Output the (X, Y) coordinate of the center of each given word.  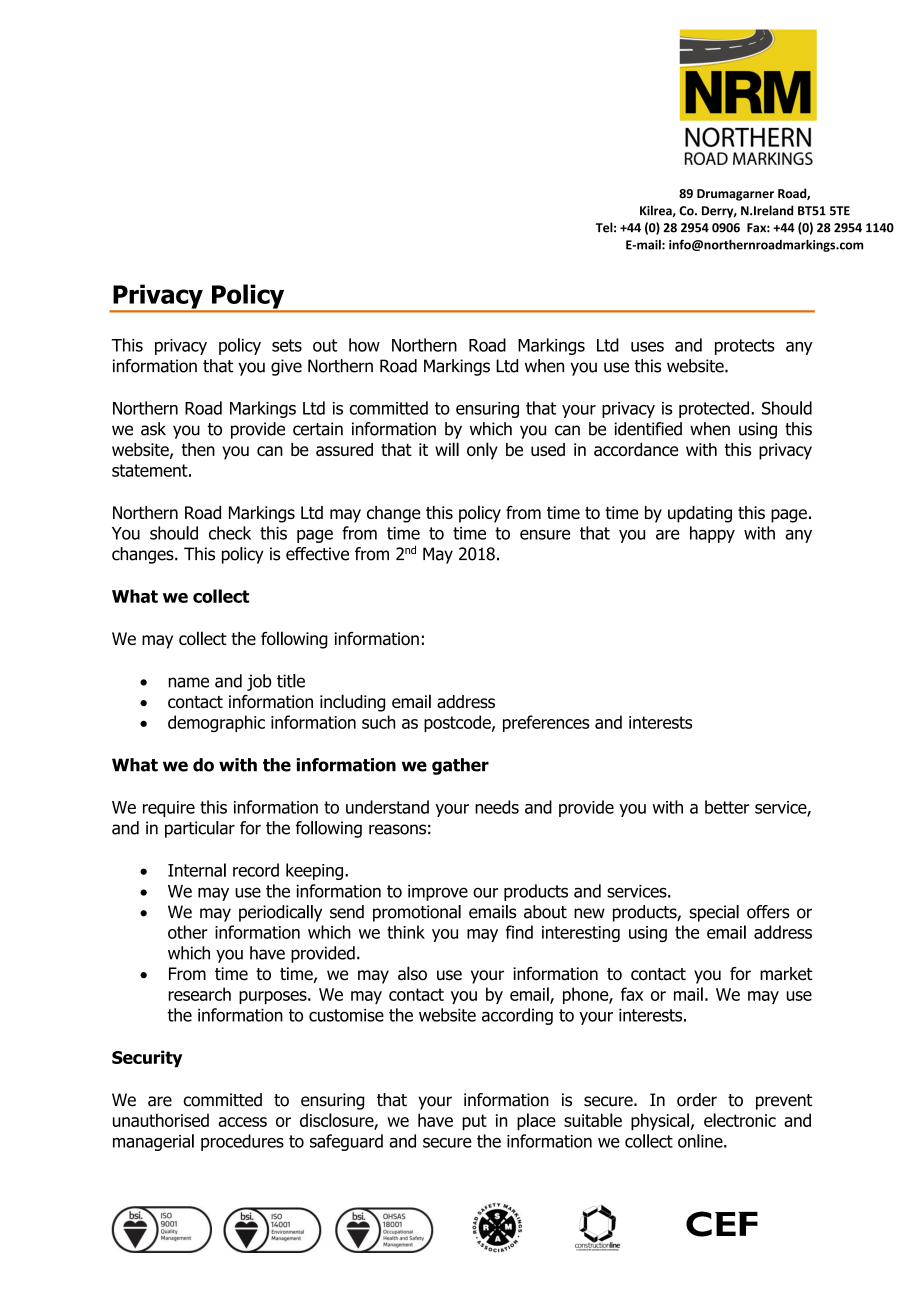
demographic (216, 723)
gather (460, 766)
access (243, 1122)
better (727, 807)
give (286, 367)
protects (745, 347)
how (364, 345)
